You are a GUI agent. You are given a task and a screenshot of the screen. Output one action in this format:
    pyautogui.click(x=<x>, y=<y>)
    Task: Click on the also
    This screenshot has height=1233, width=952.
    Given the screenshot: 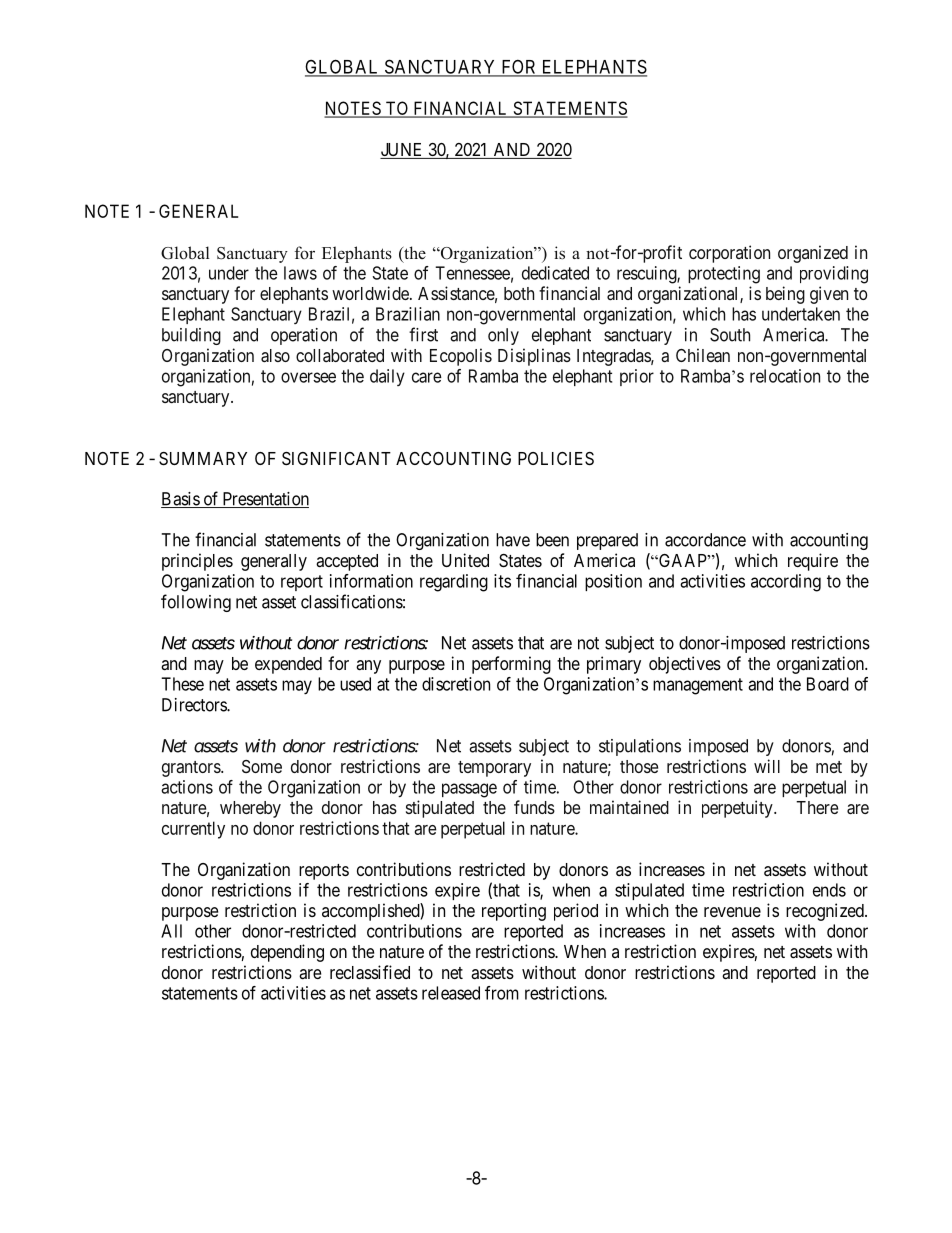 What is the action you would take?
    pyautogui.click(x=275, y=355)
